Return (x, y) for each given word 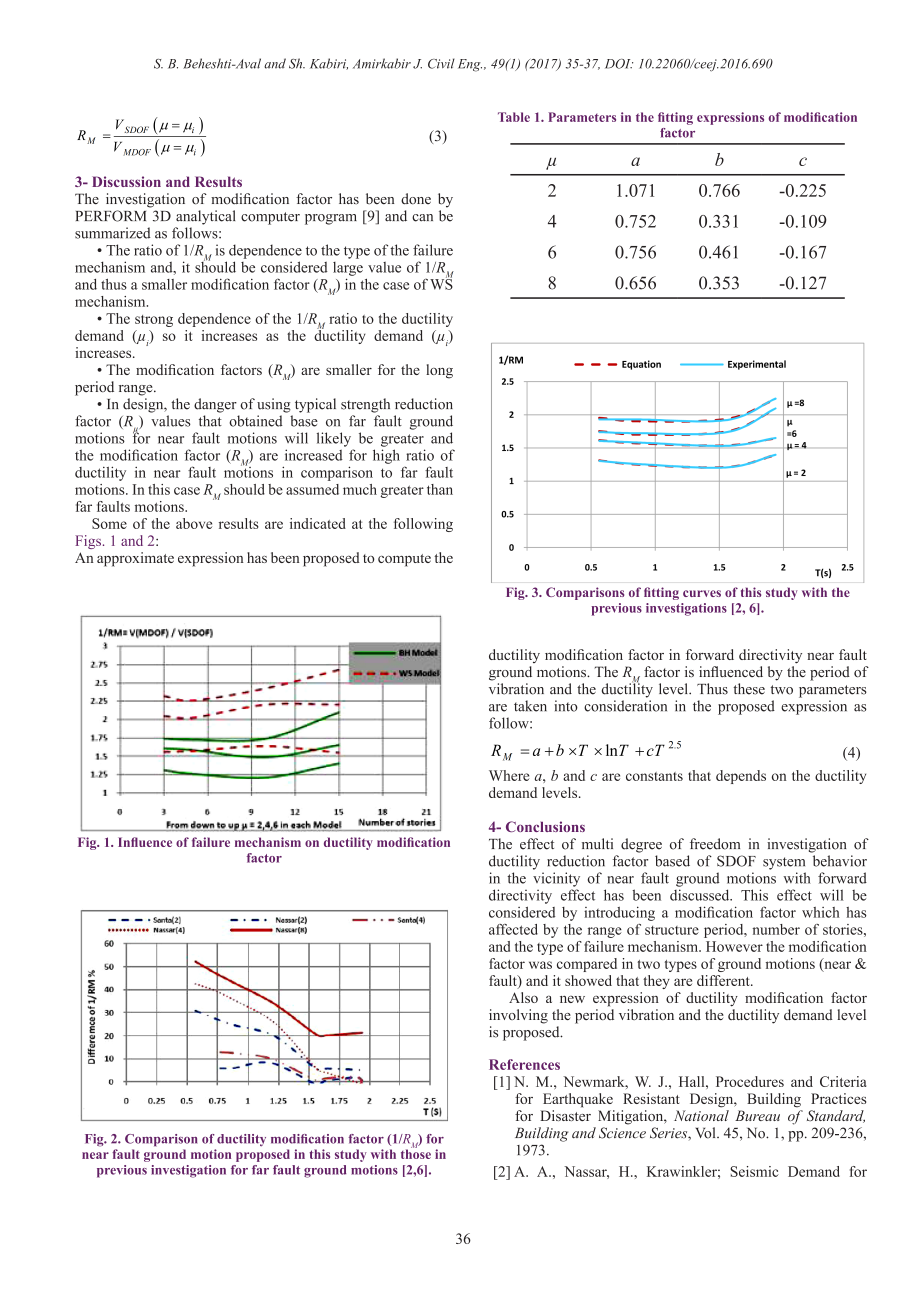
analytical (205, 217)
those (416, 1153)
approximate (135, 559)
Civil (441, 63)
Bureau (757, 1115)
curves (702, 593)
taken (530, 706)
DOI (619, 64)
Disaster (565, 1115)
